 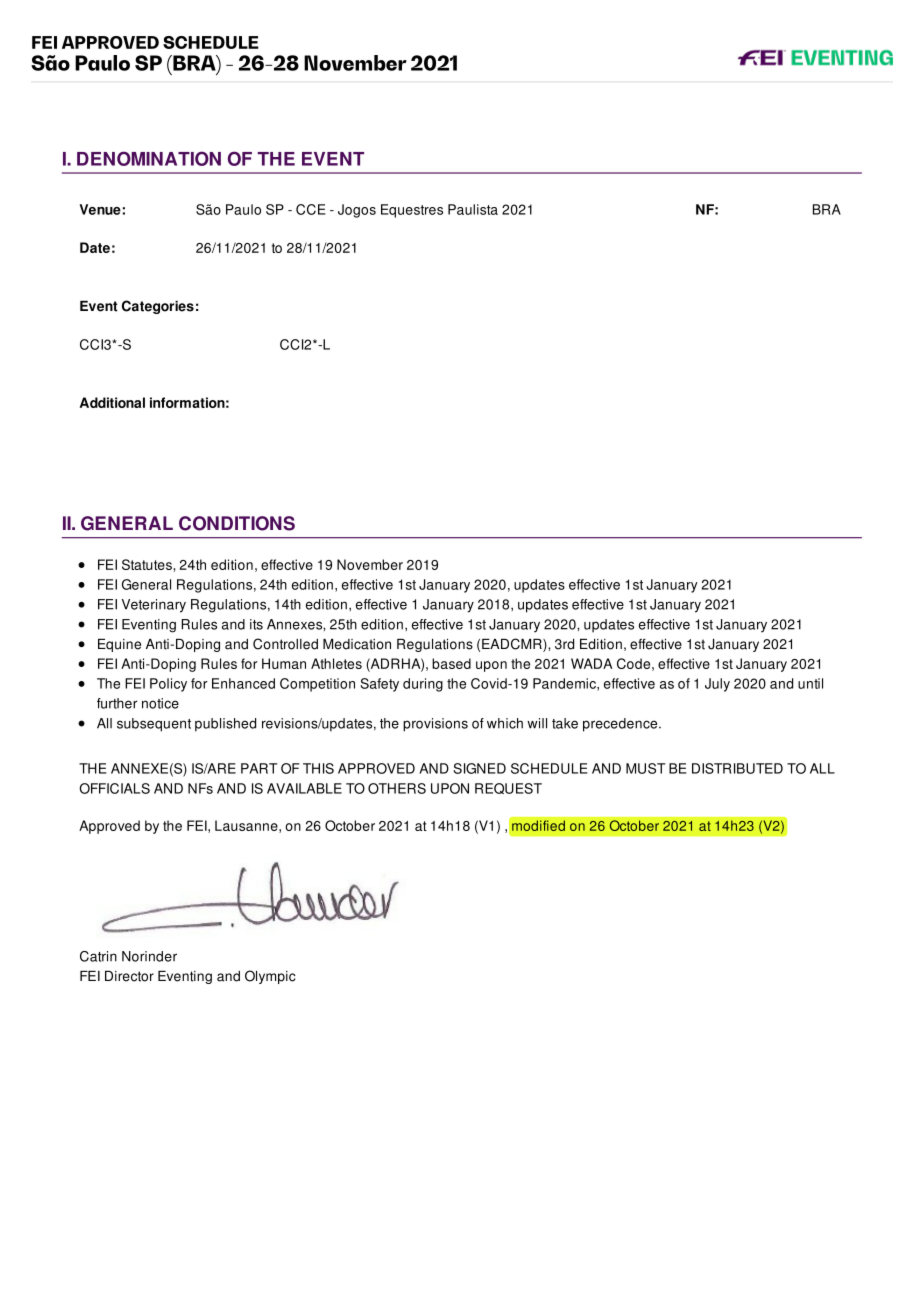 What do you see at coordinates (311, 209) in the screenshot?
I see `CCE` at bounding box center [311, 209].
